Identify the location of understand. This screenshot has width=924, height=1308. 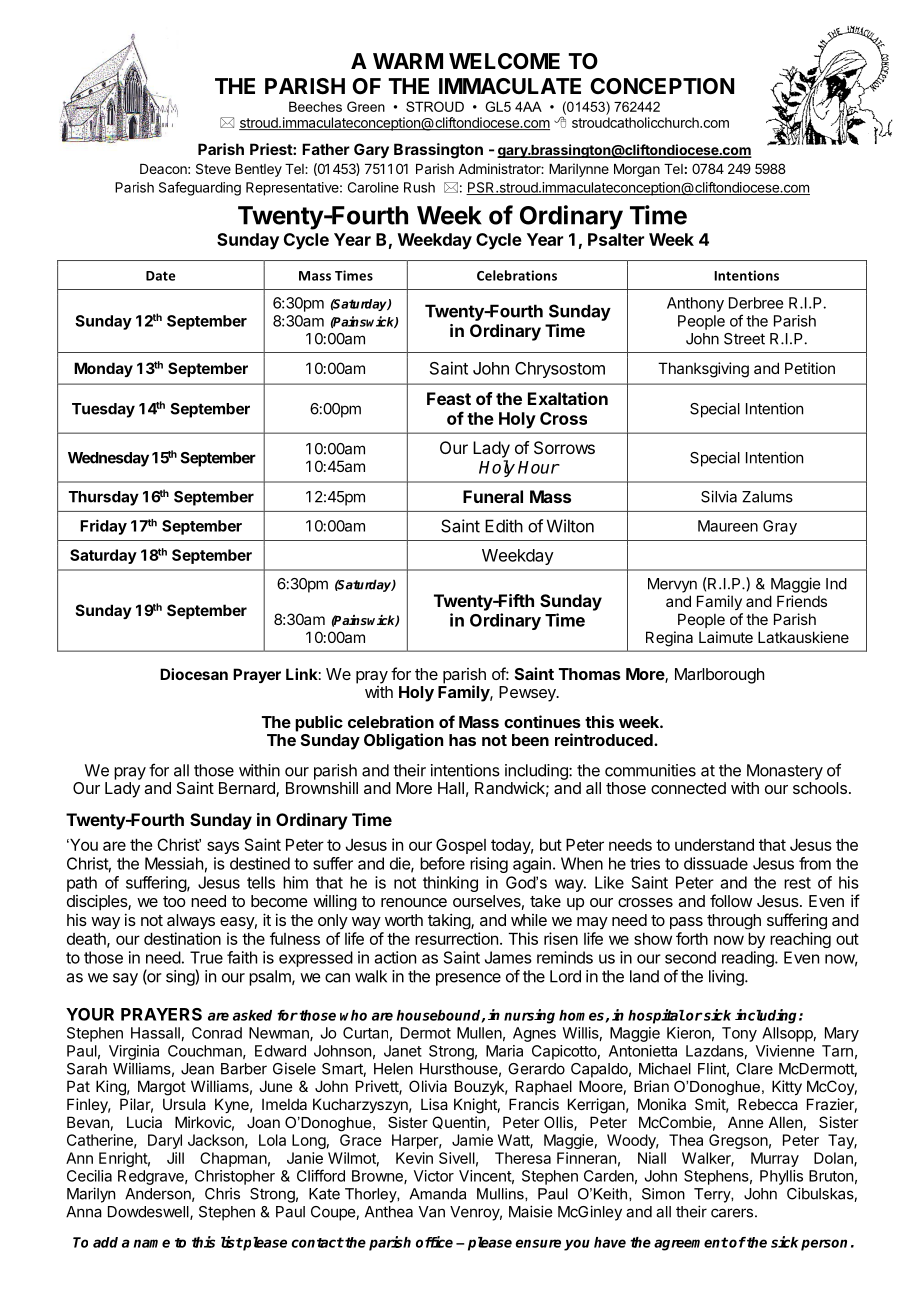
(714, 845).
